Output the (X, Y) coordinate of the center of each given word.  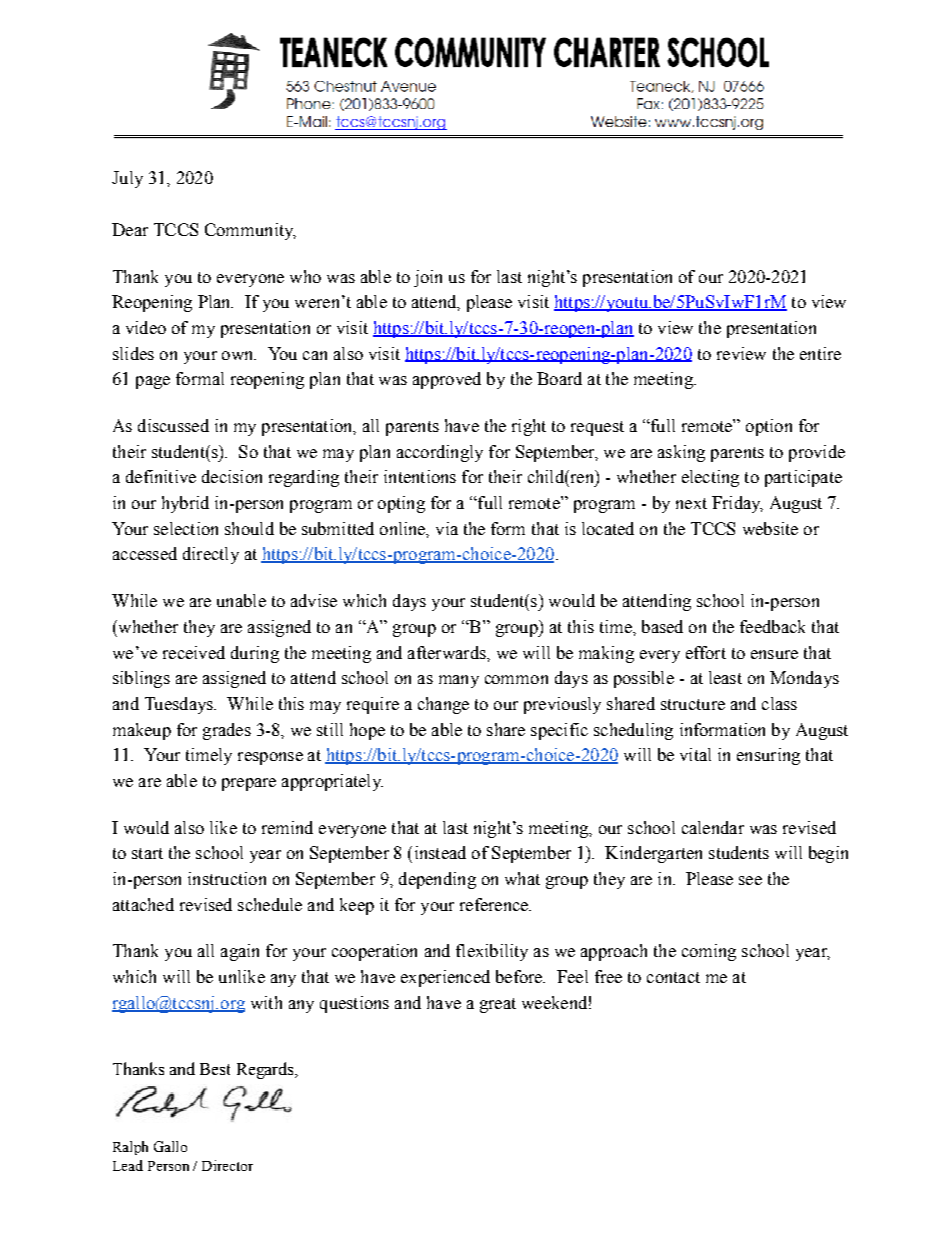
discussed (173, 425)
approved (447, 380)
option (769, 427)
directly (211, 555)
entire (820, 353)
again (240, 952)
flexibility (492, 952)
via (447, 528)
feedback (772, 626)
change (443, 705)
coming (709, 952)
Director (227, 1165)
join (428, 278)
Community (250, 231)
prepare (249, 784)
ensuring (768, 756)
